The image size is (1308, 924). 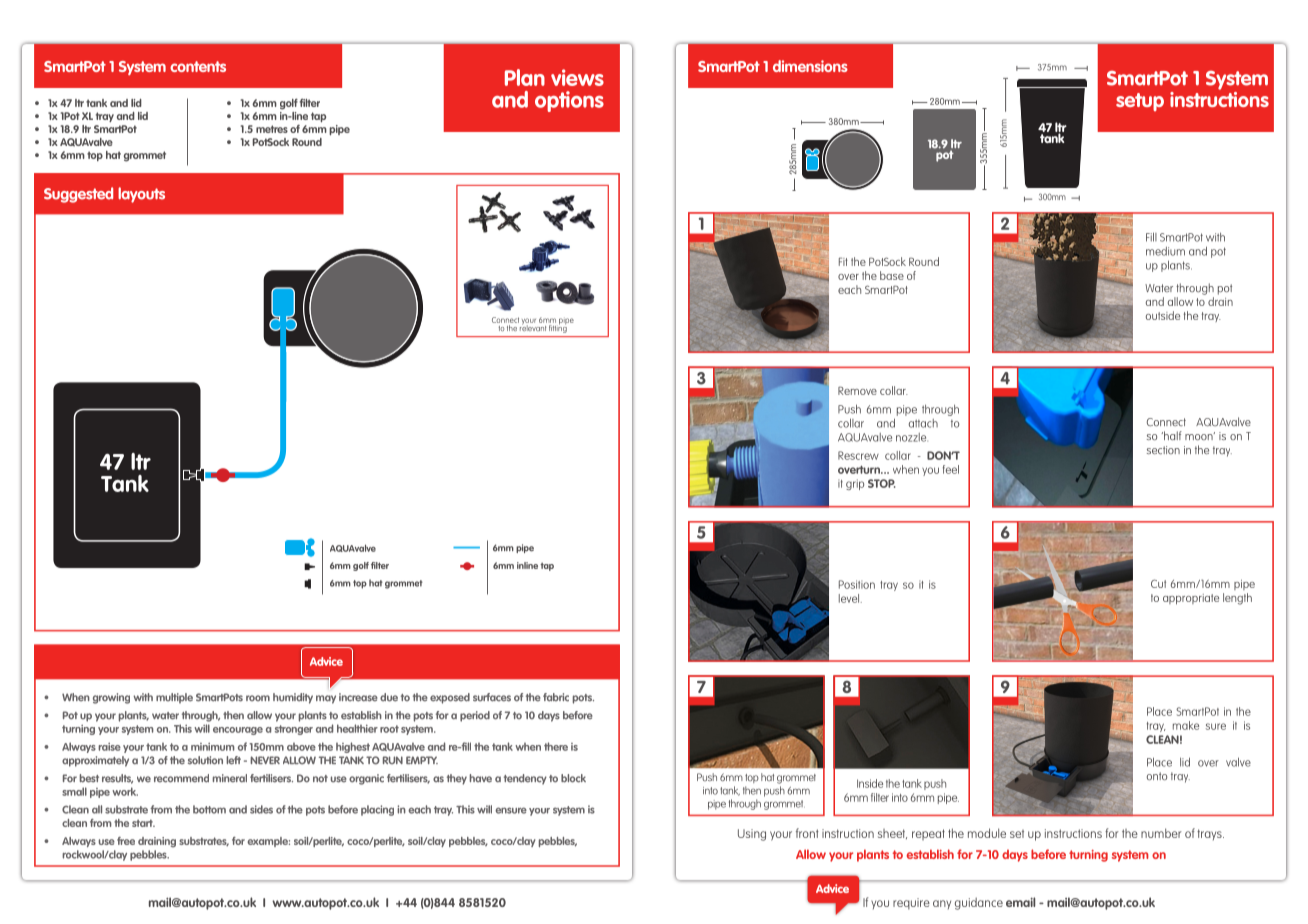 What do you see at coordinates (141, 195) in the screenshot?
I see `layouts` at bounding box center [141, 195].
